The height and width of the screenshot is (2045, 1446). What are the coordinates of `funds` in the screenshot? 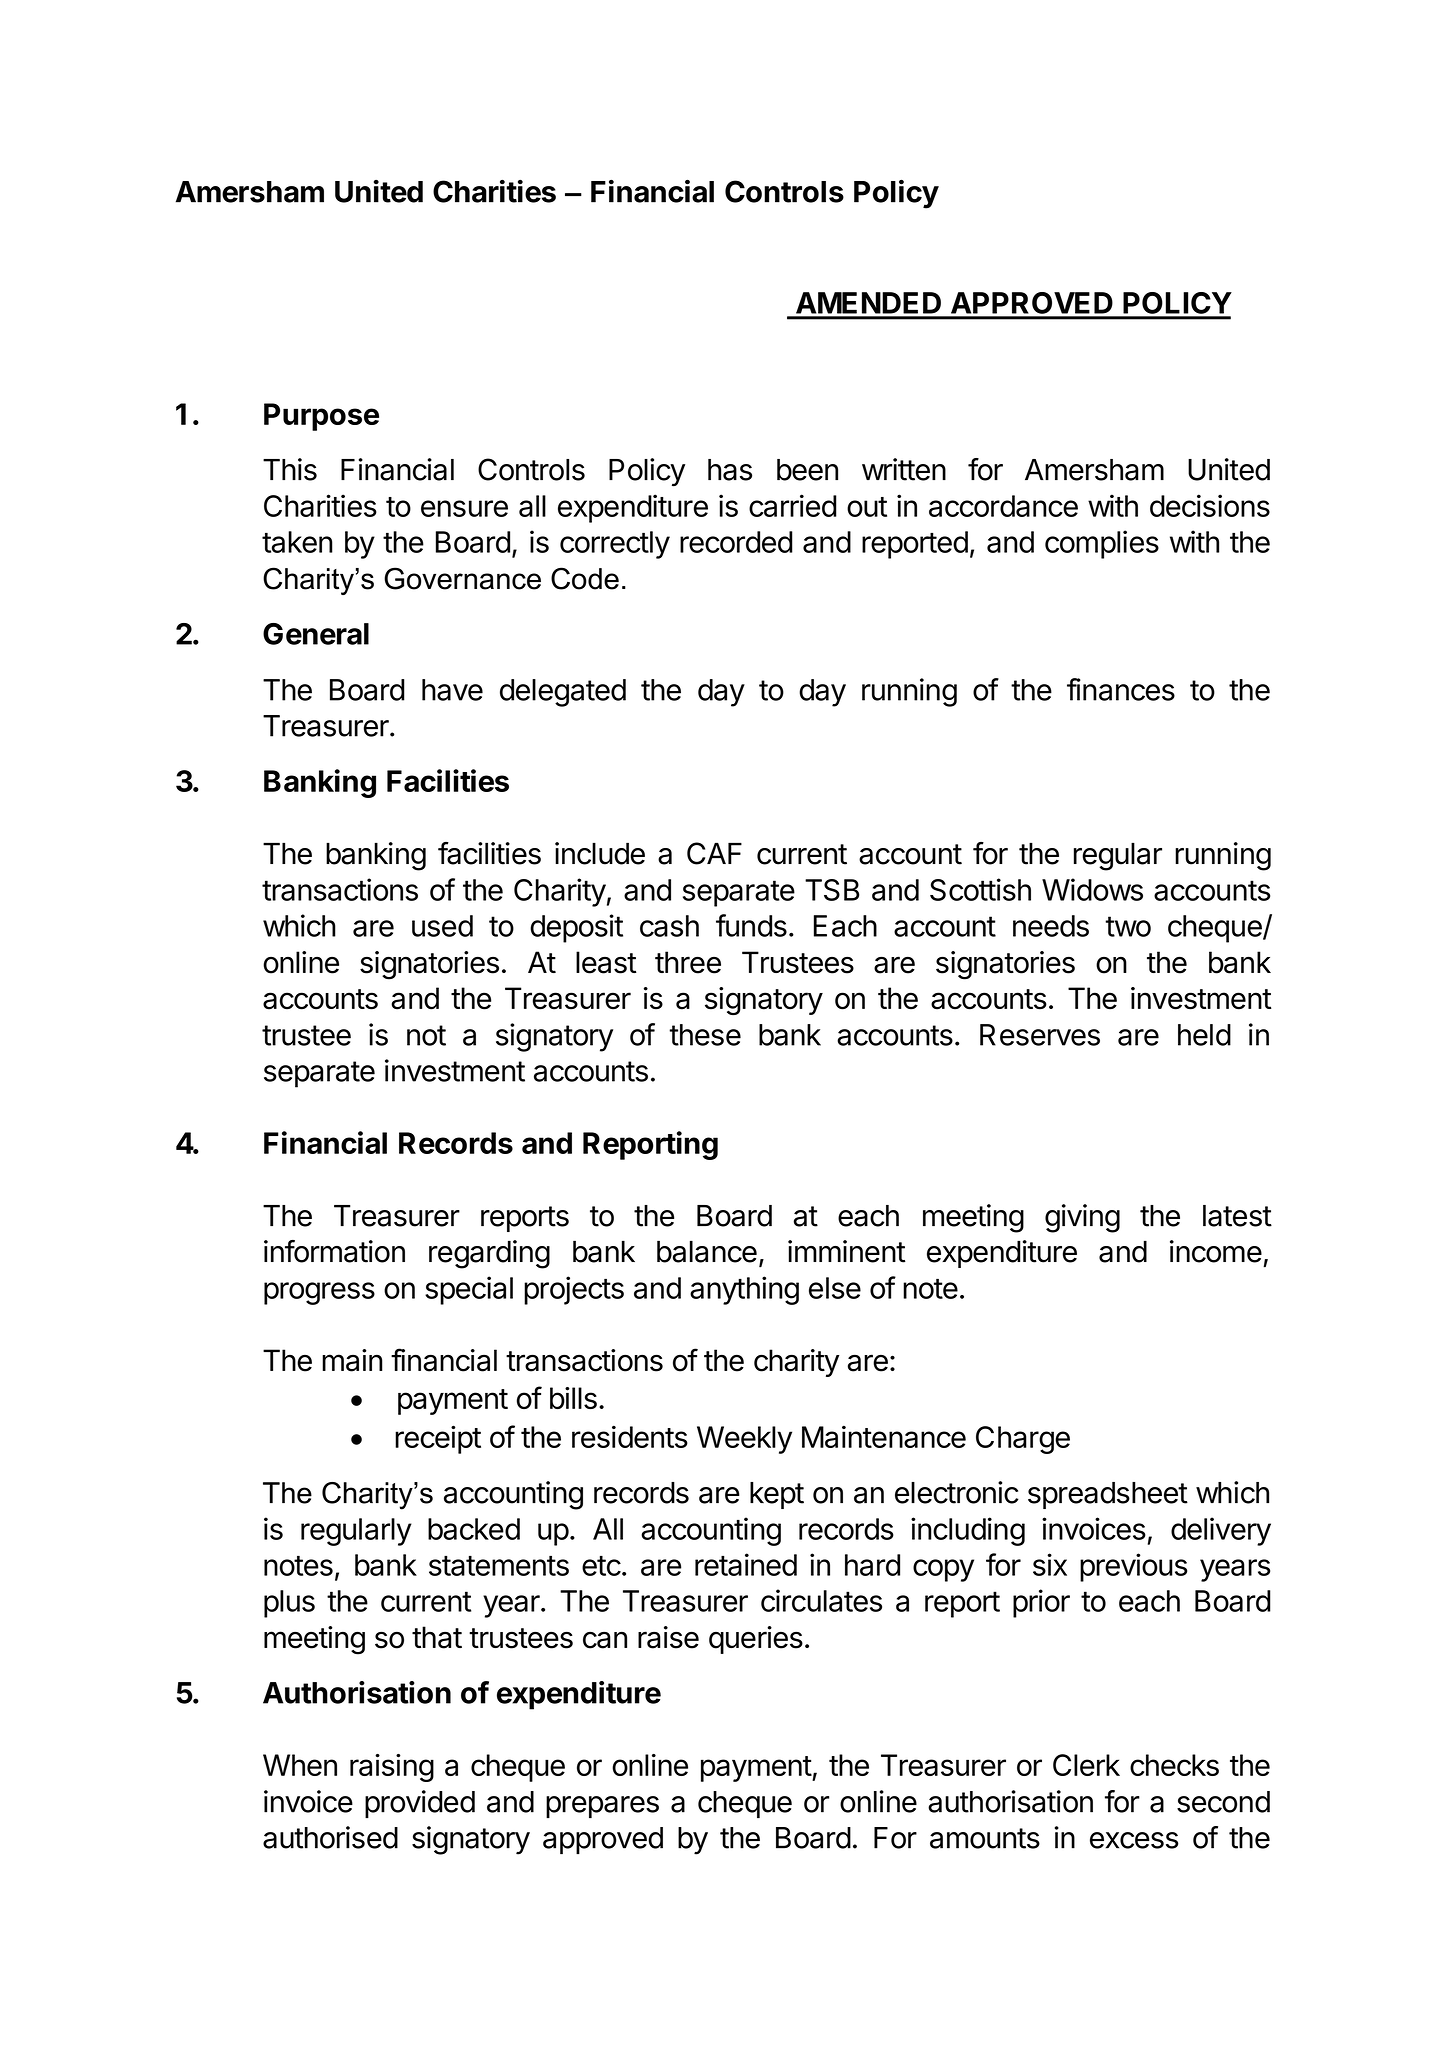 It's located at (751, 925).
